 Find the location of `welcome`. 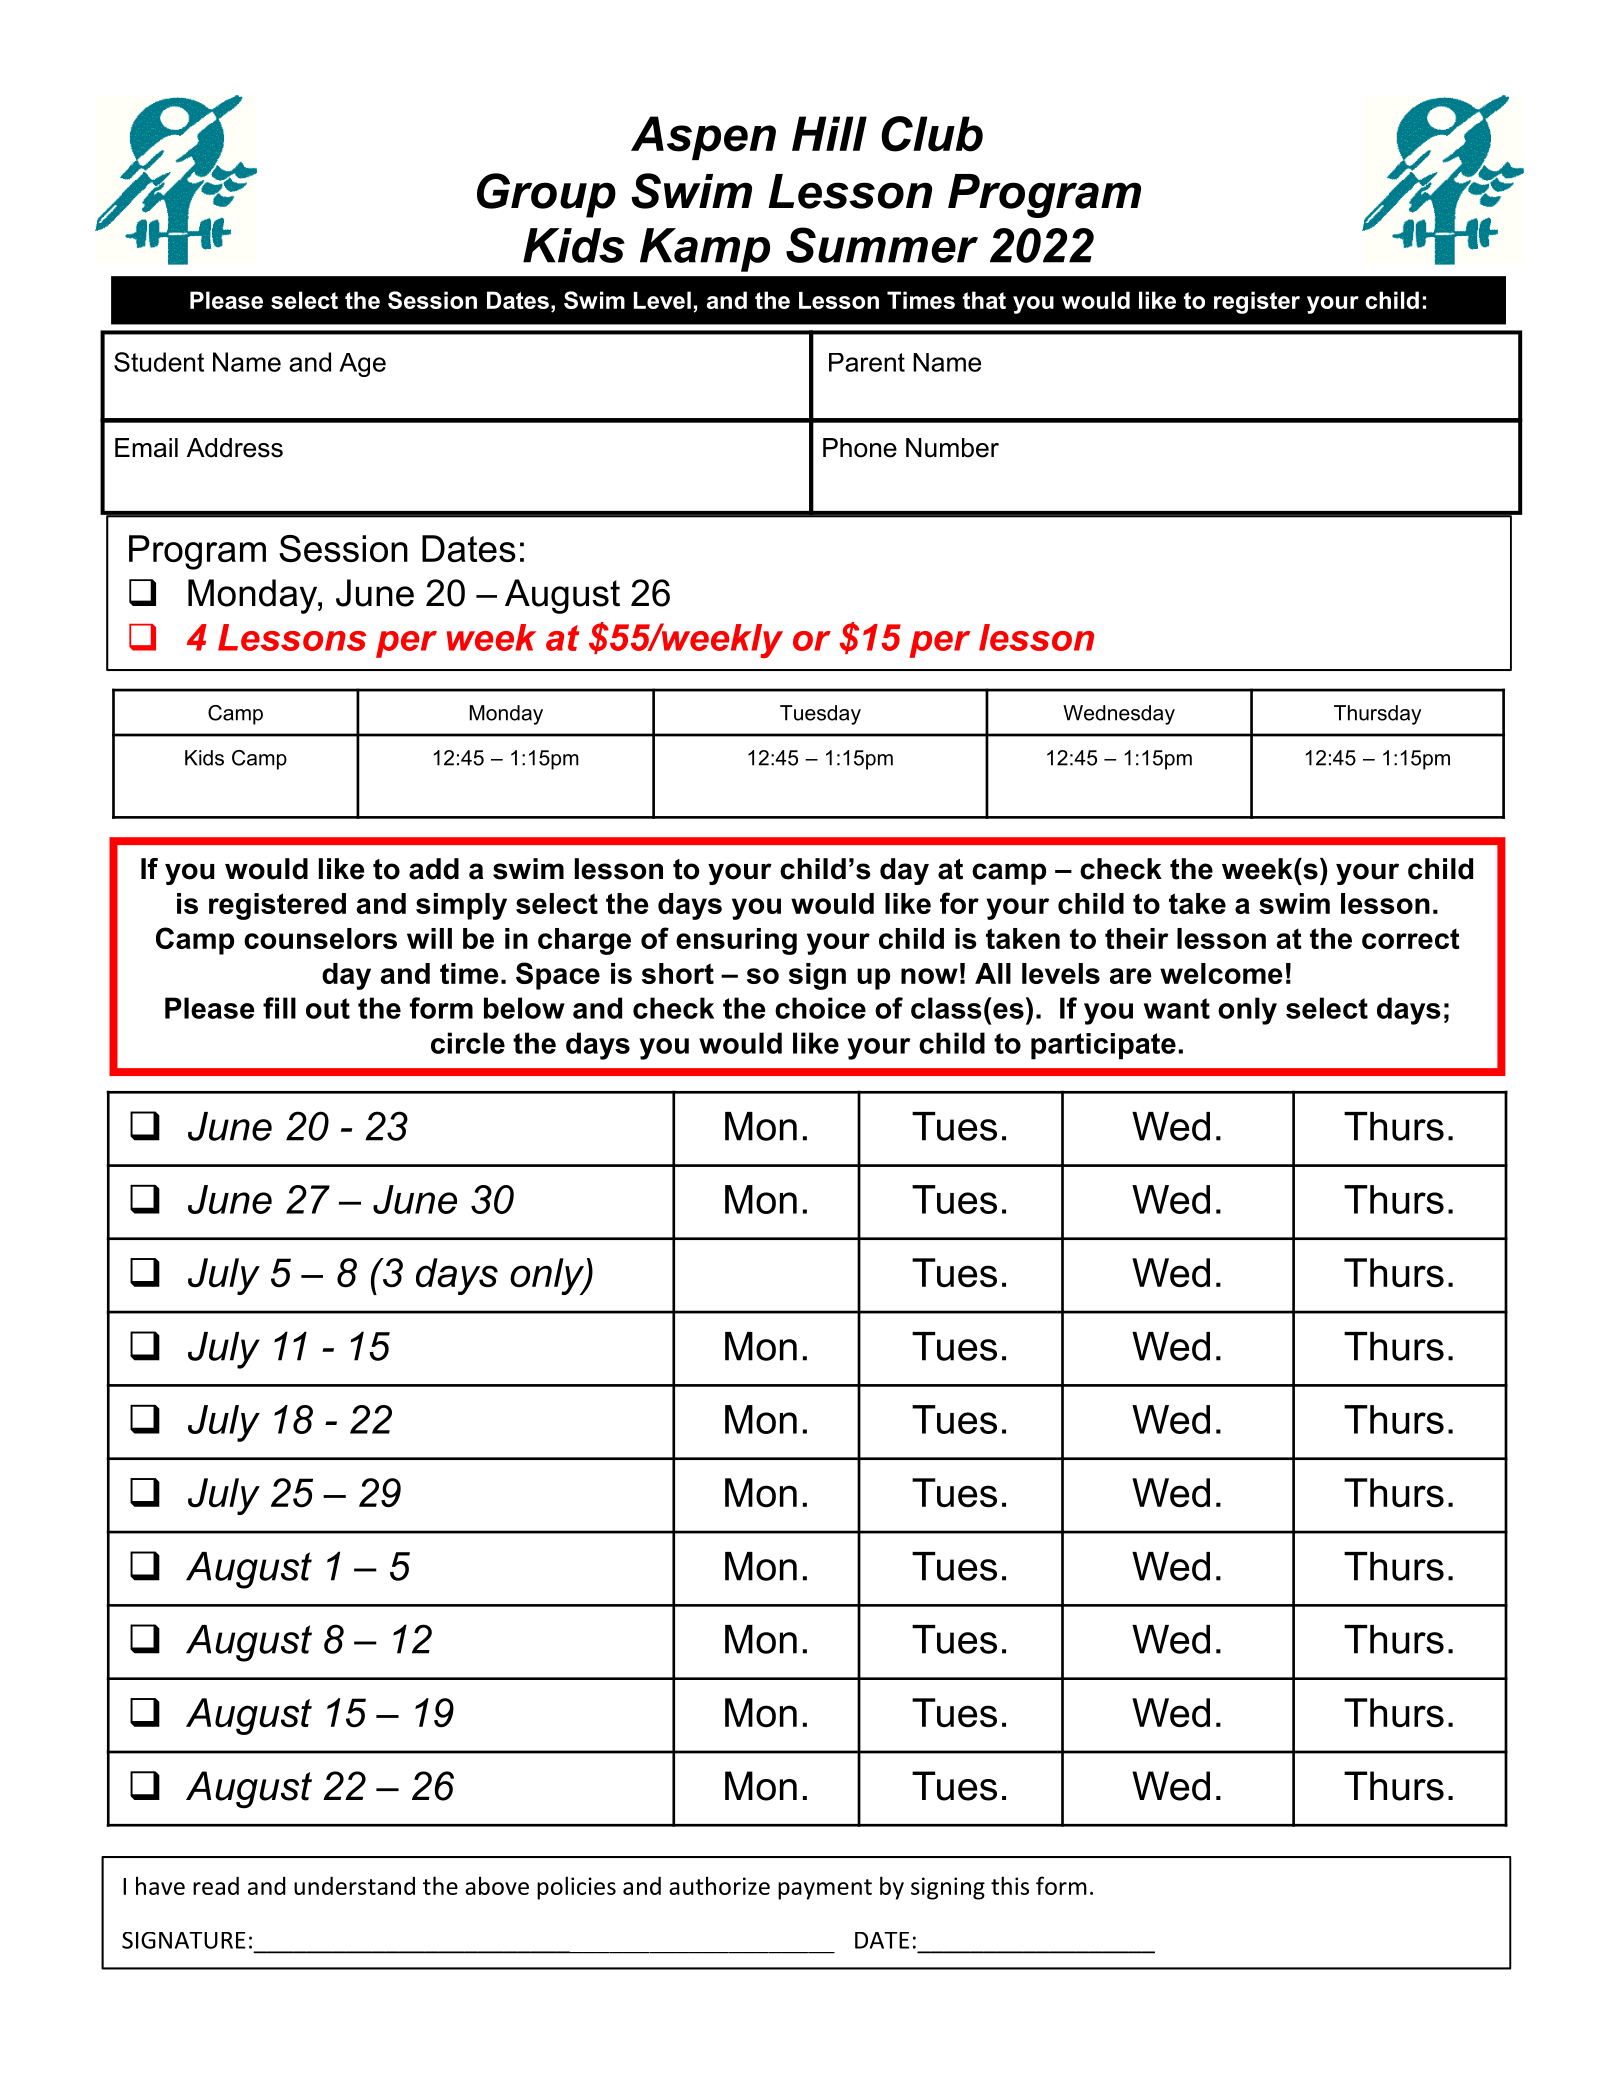

welcome is located at coordinates (1221, 973).
